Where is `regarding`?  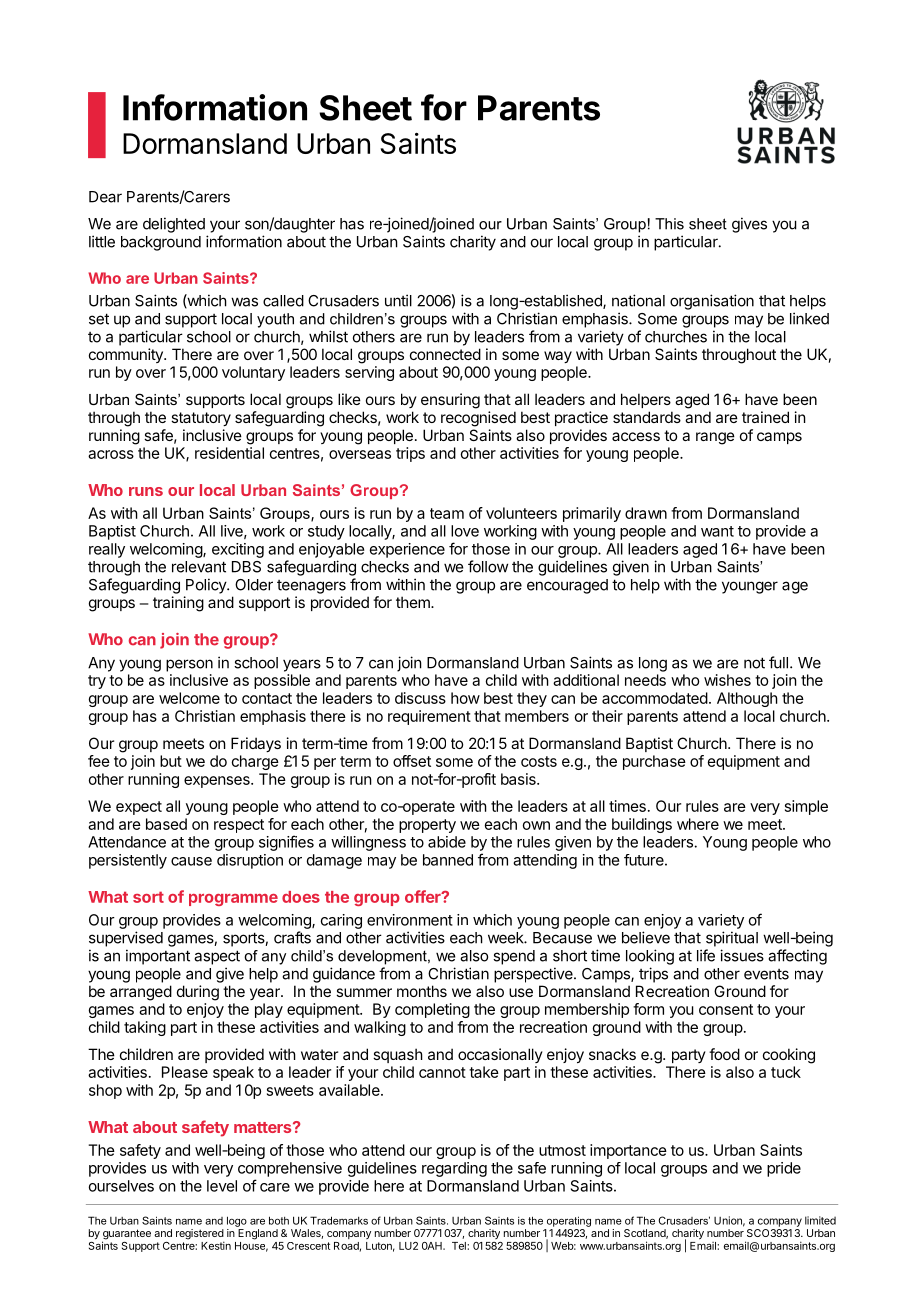 regarding is located at coordinates (454, 1169).
